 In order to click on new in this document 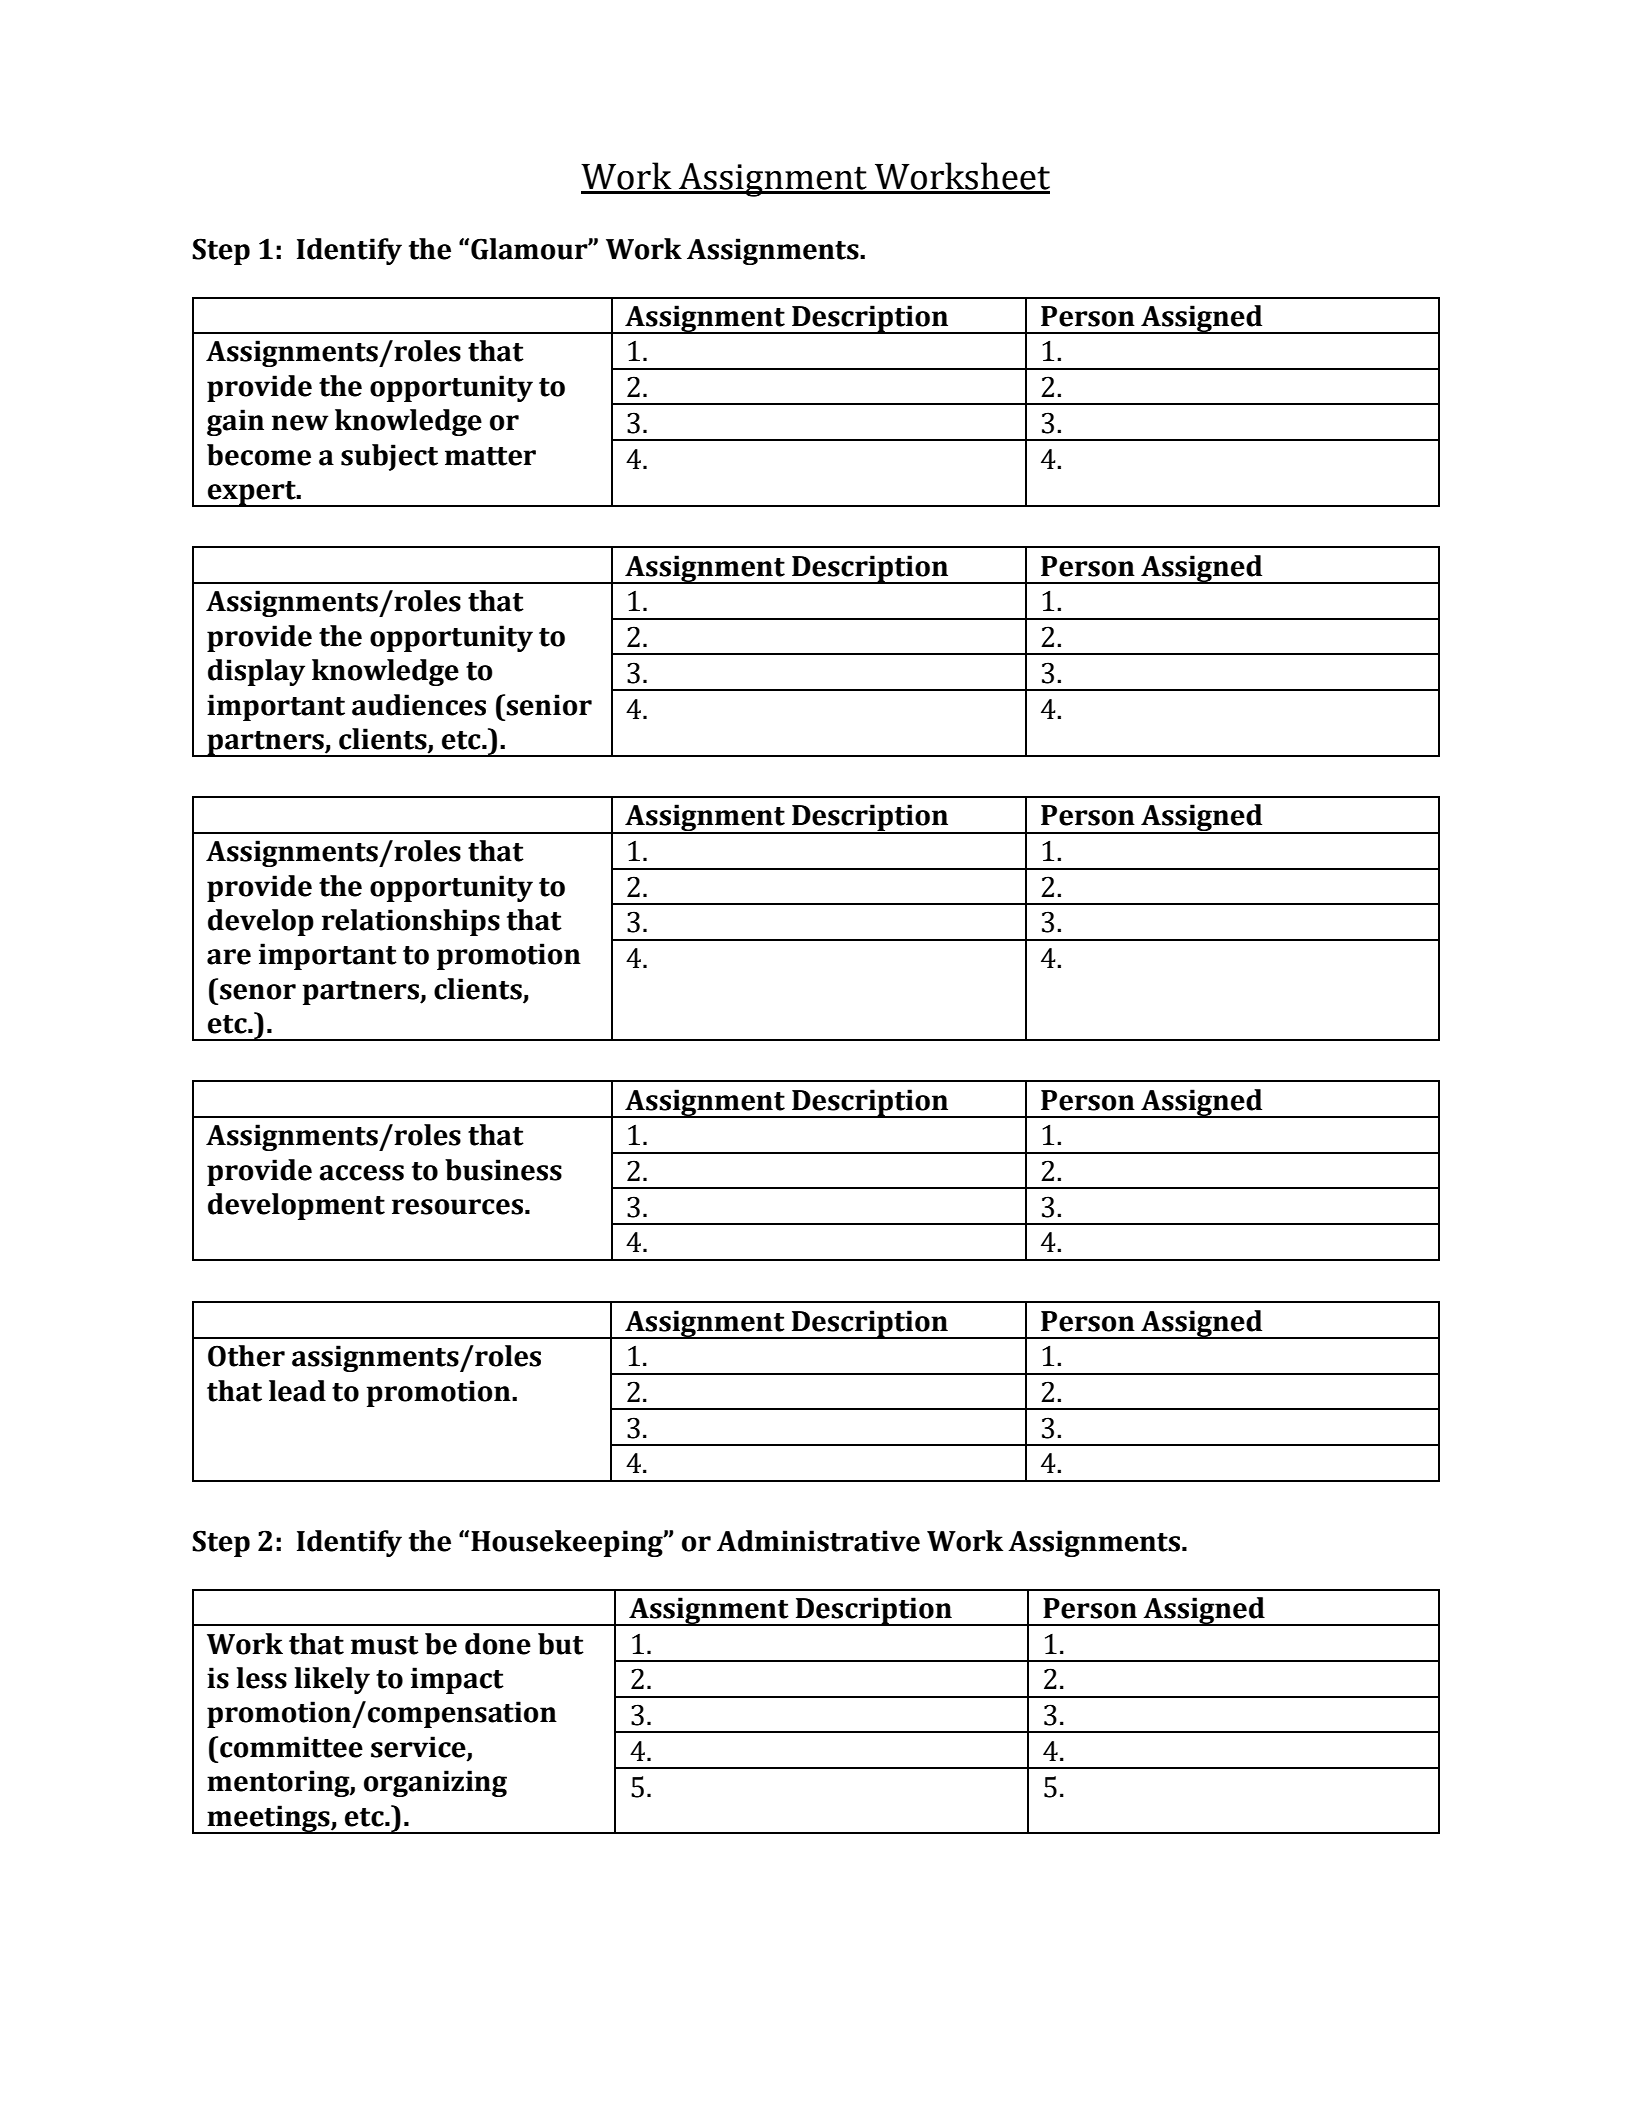, I will do `click(300, 423)`.
